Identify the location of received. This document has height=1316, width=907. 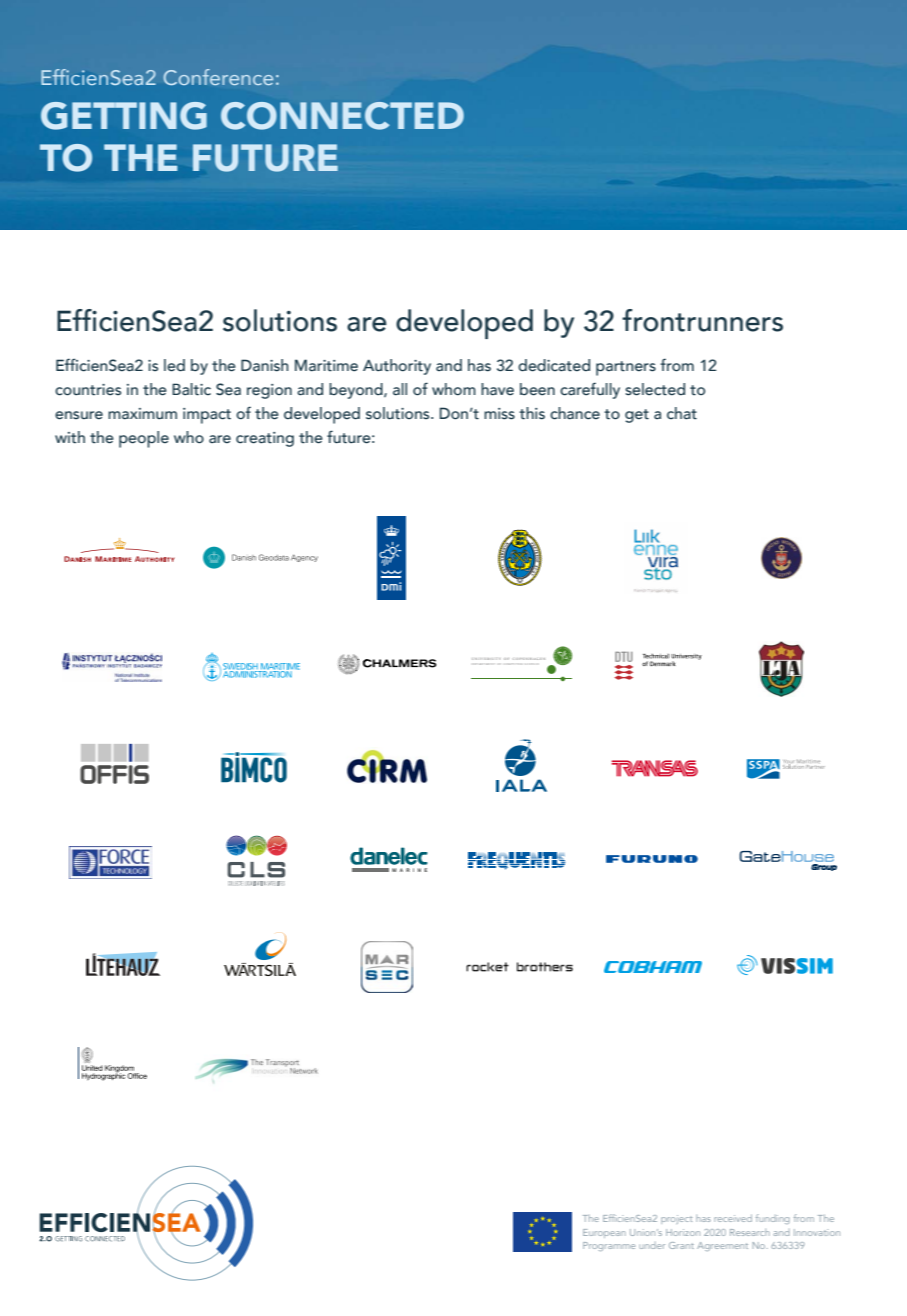
(733, 1218).
